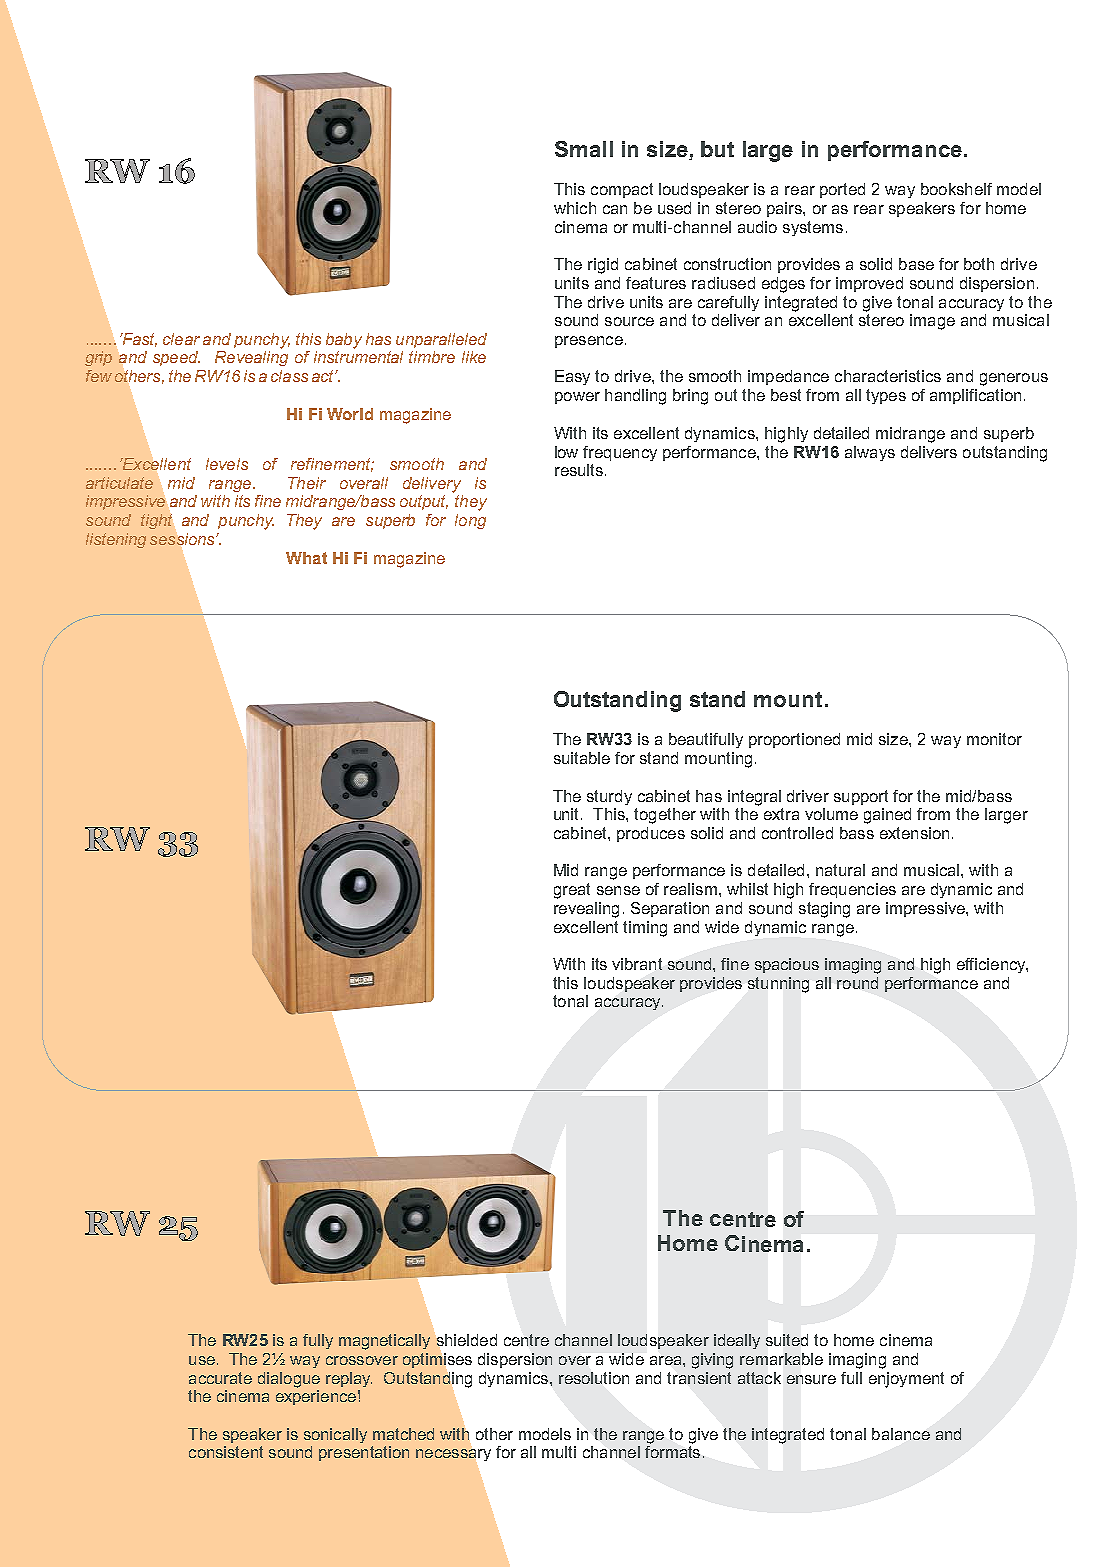  I want to click on long, so click(470, 521).
